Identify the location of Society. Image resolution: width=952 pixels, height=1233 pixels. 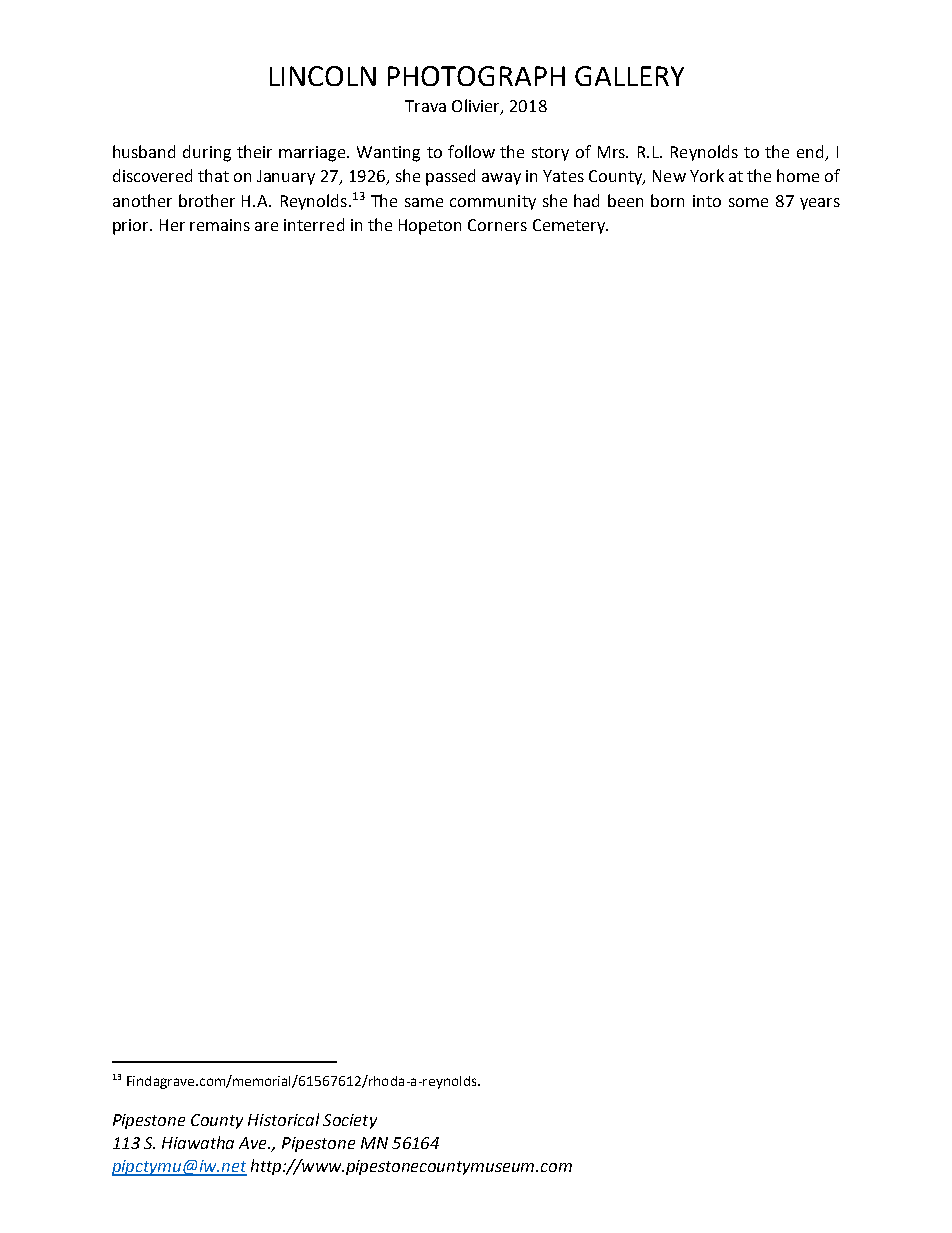
(350, 1121).
